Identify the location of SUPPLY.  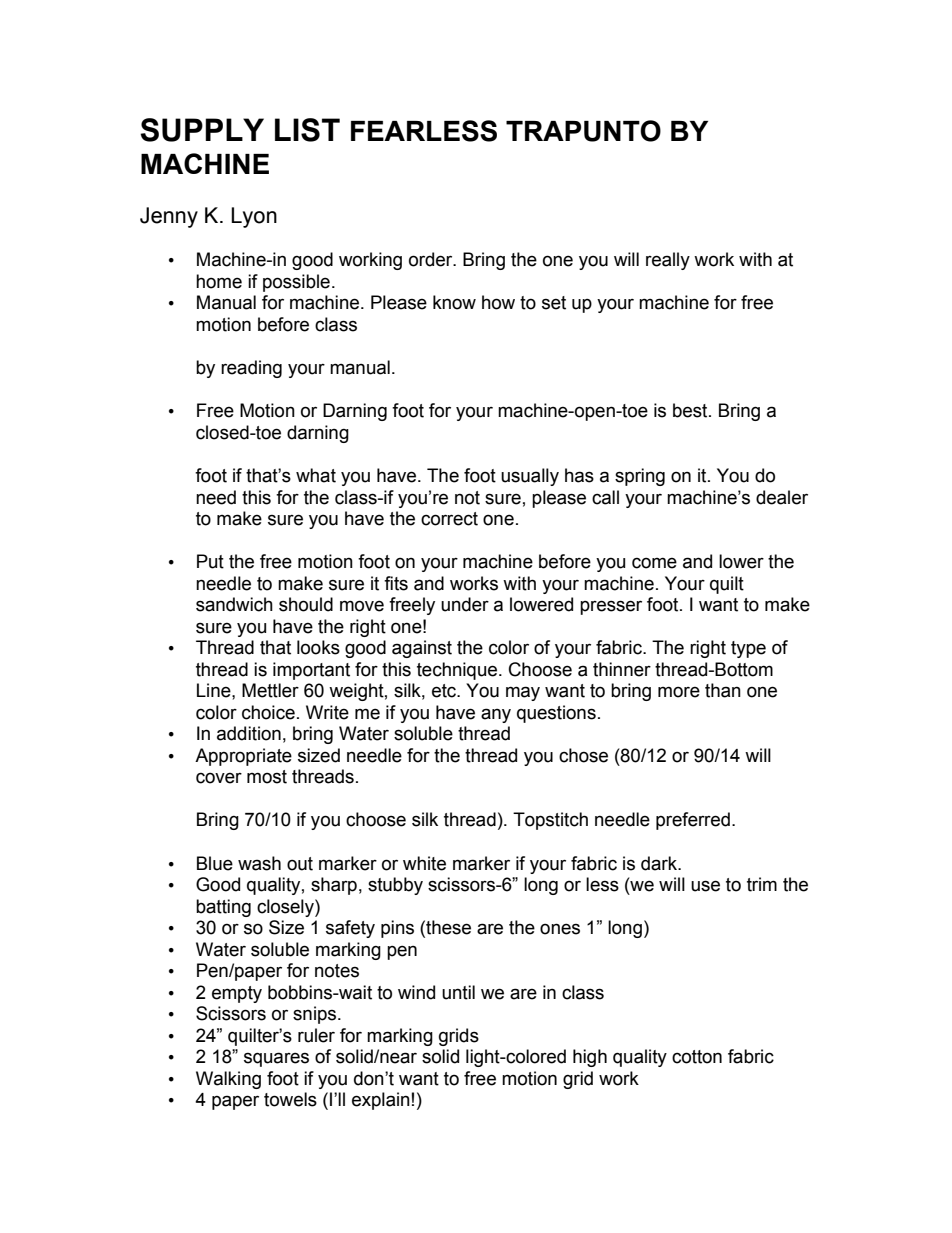
(202, 130).
